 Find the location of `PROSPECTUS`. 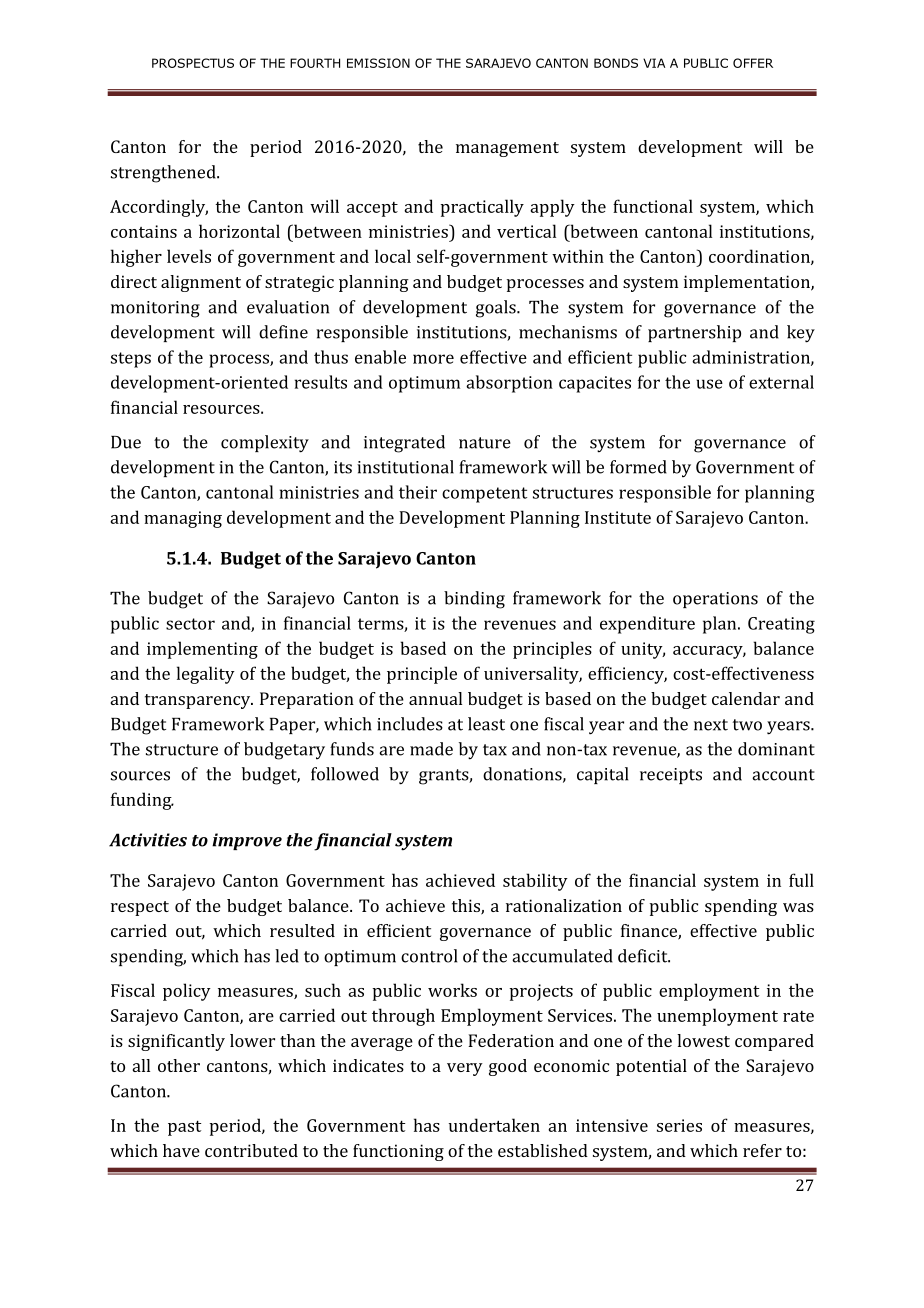

PROSPECTUS is located at coordinates (193, 63).
